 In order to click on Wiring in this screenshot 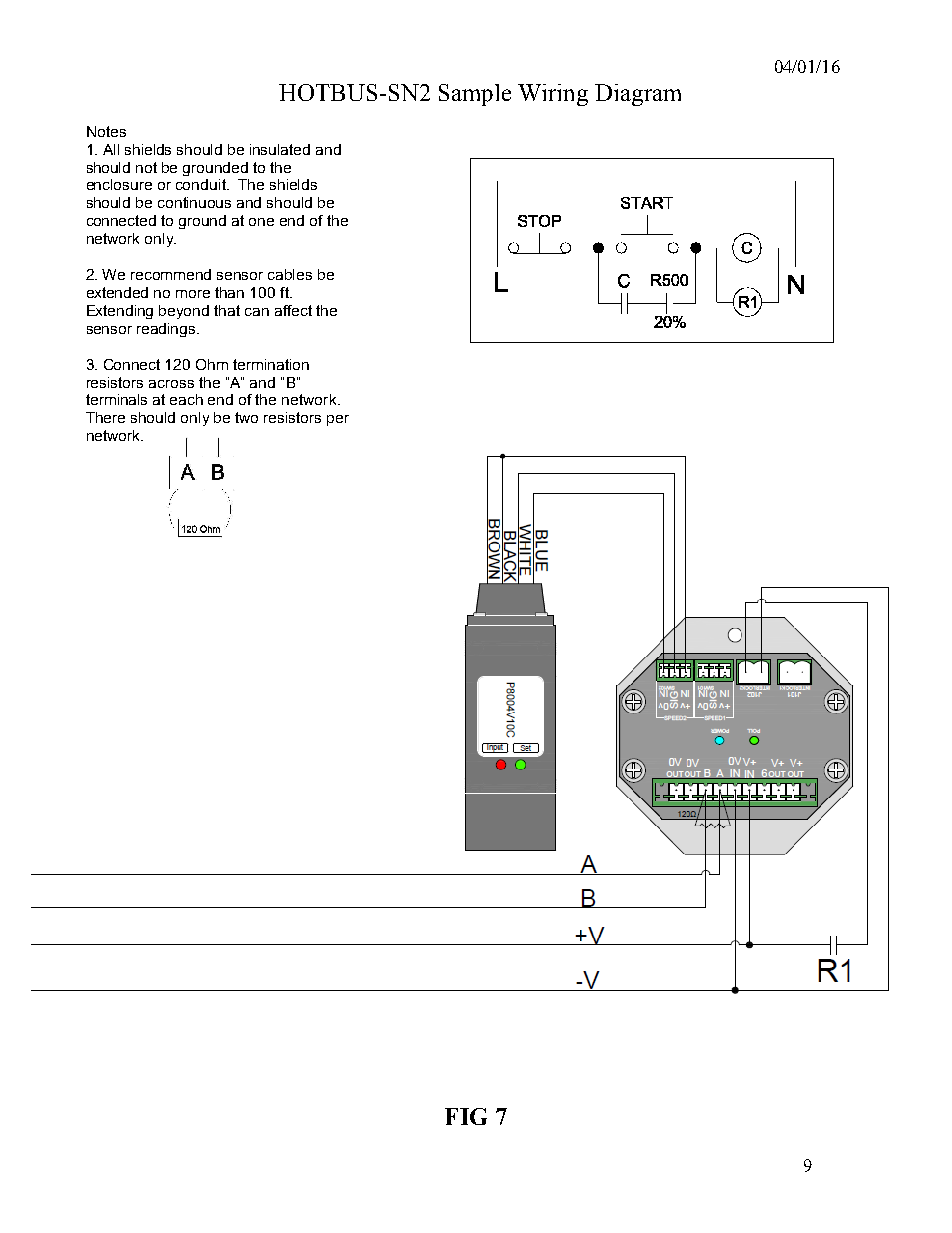, I will do `click(553, 95)`.
